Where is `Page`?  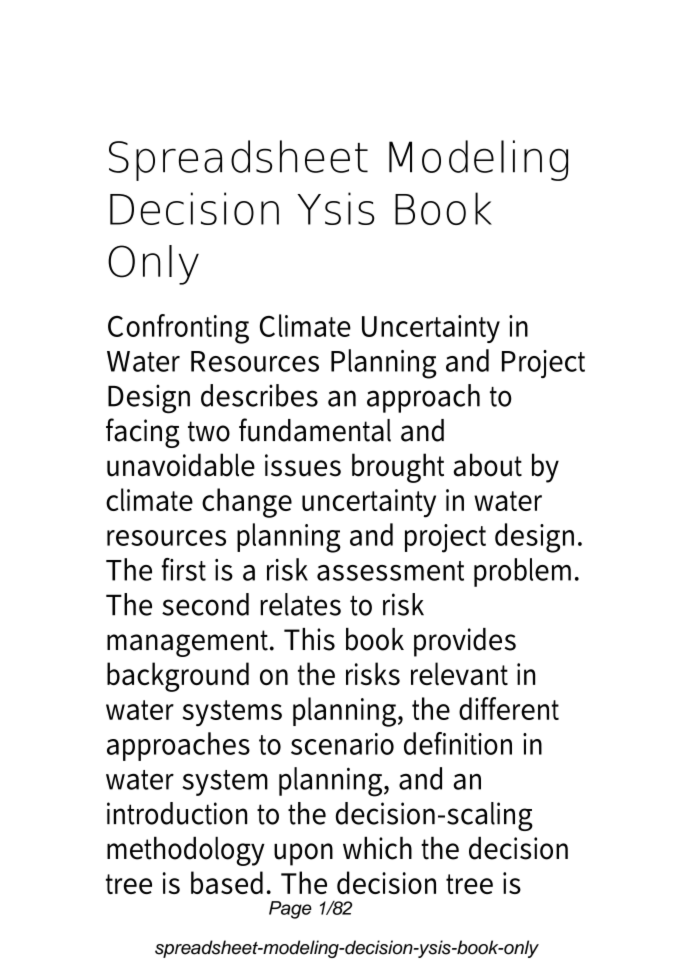
Page is located at coordinates (290, 910).
